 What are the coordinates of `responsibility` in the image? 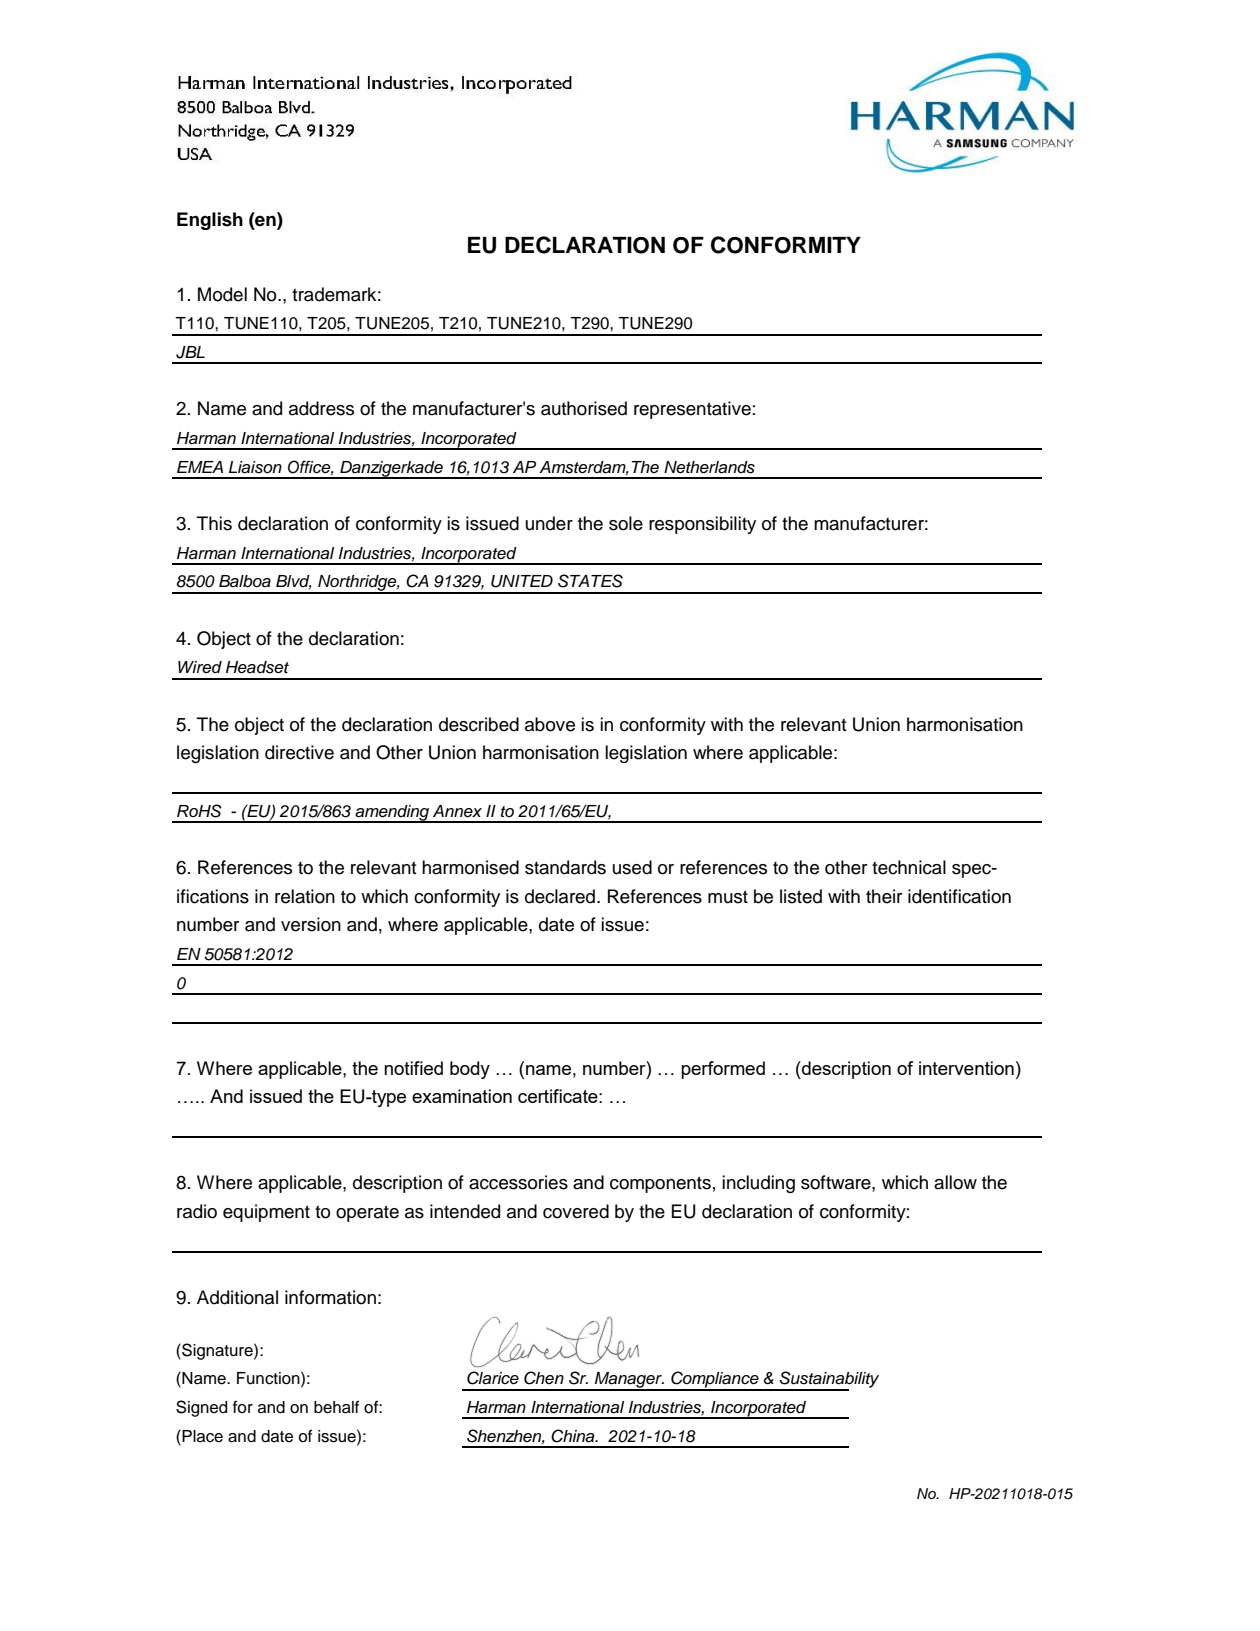 It's located at (702, 525).
